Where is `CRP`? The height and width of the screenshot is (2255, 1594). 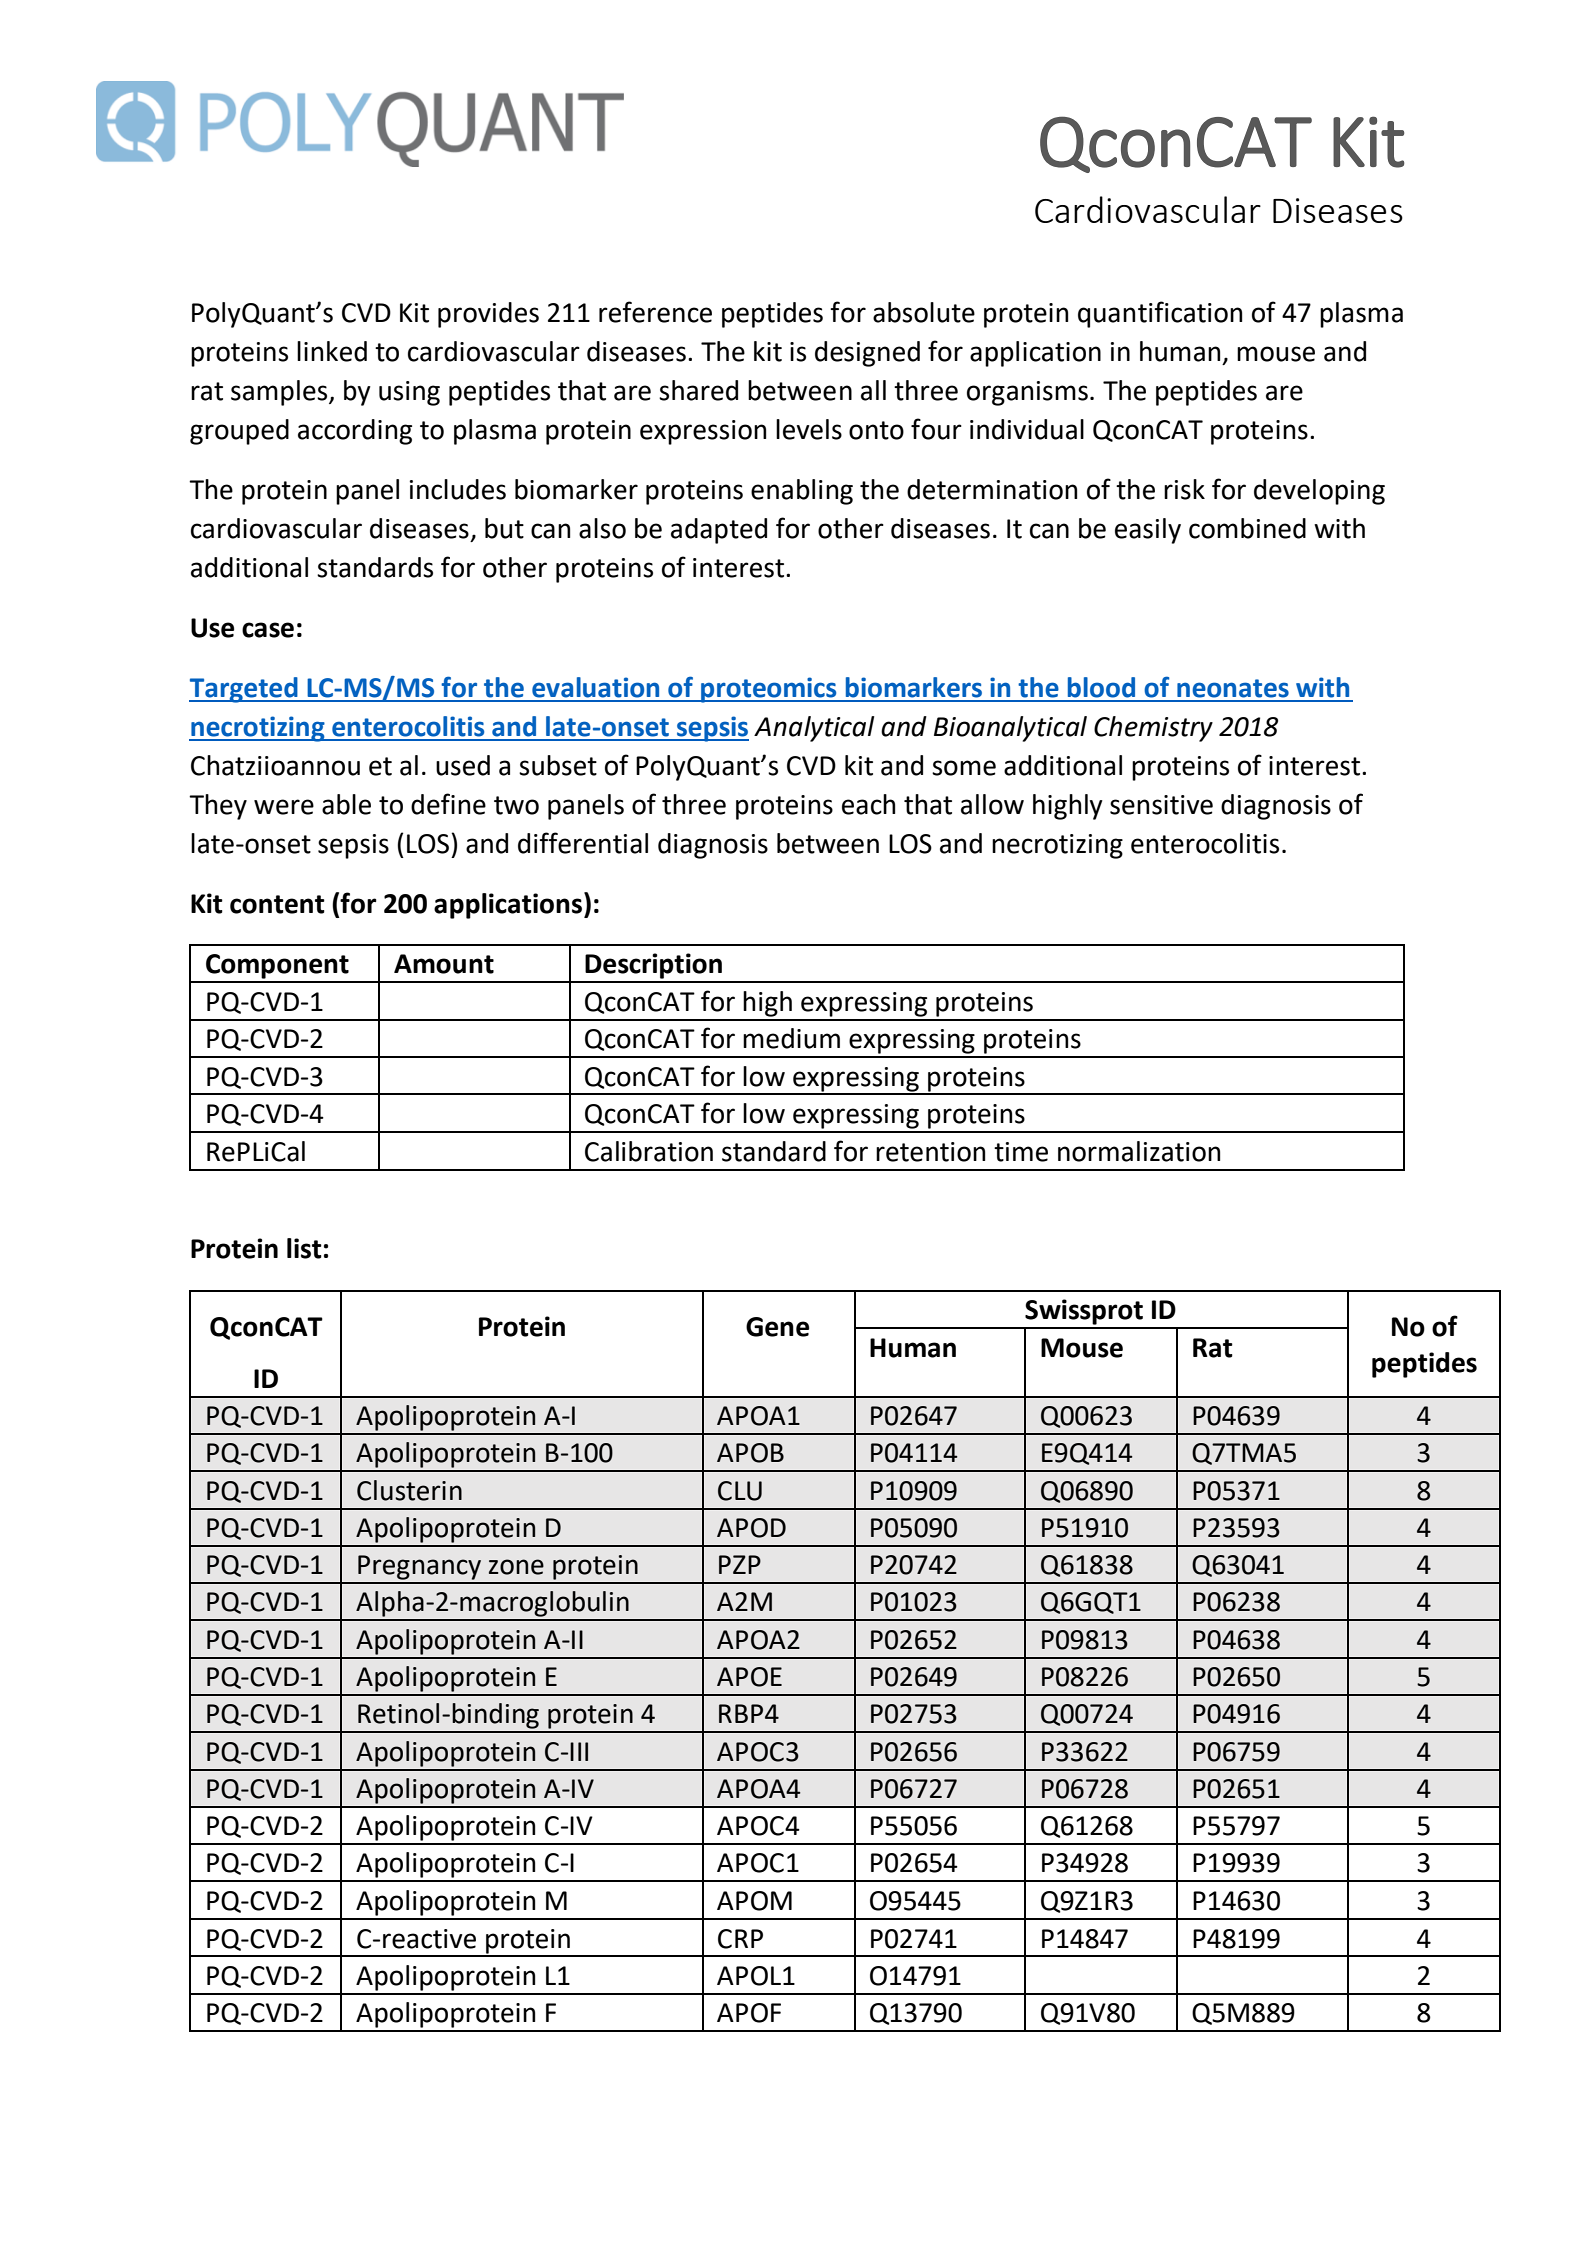 CRP is located at coordinates (740, 1939).
